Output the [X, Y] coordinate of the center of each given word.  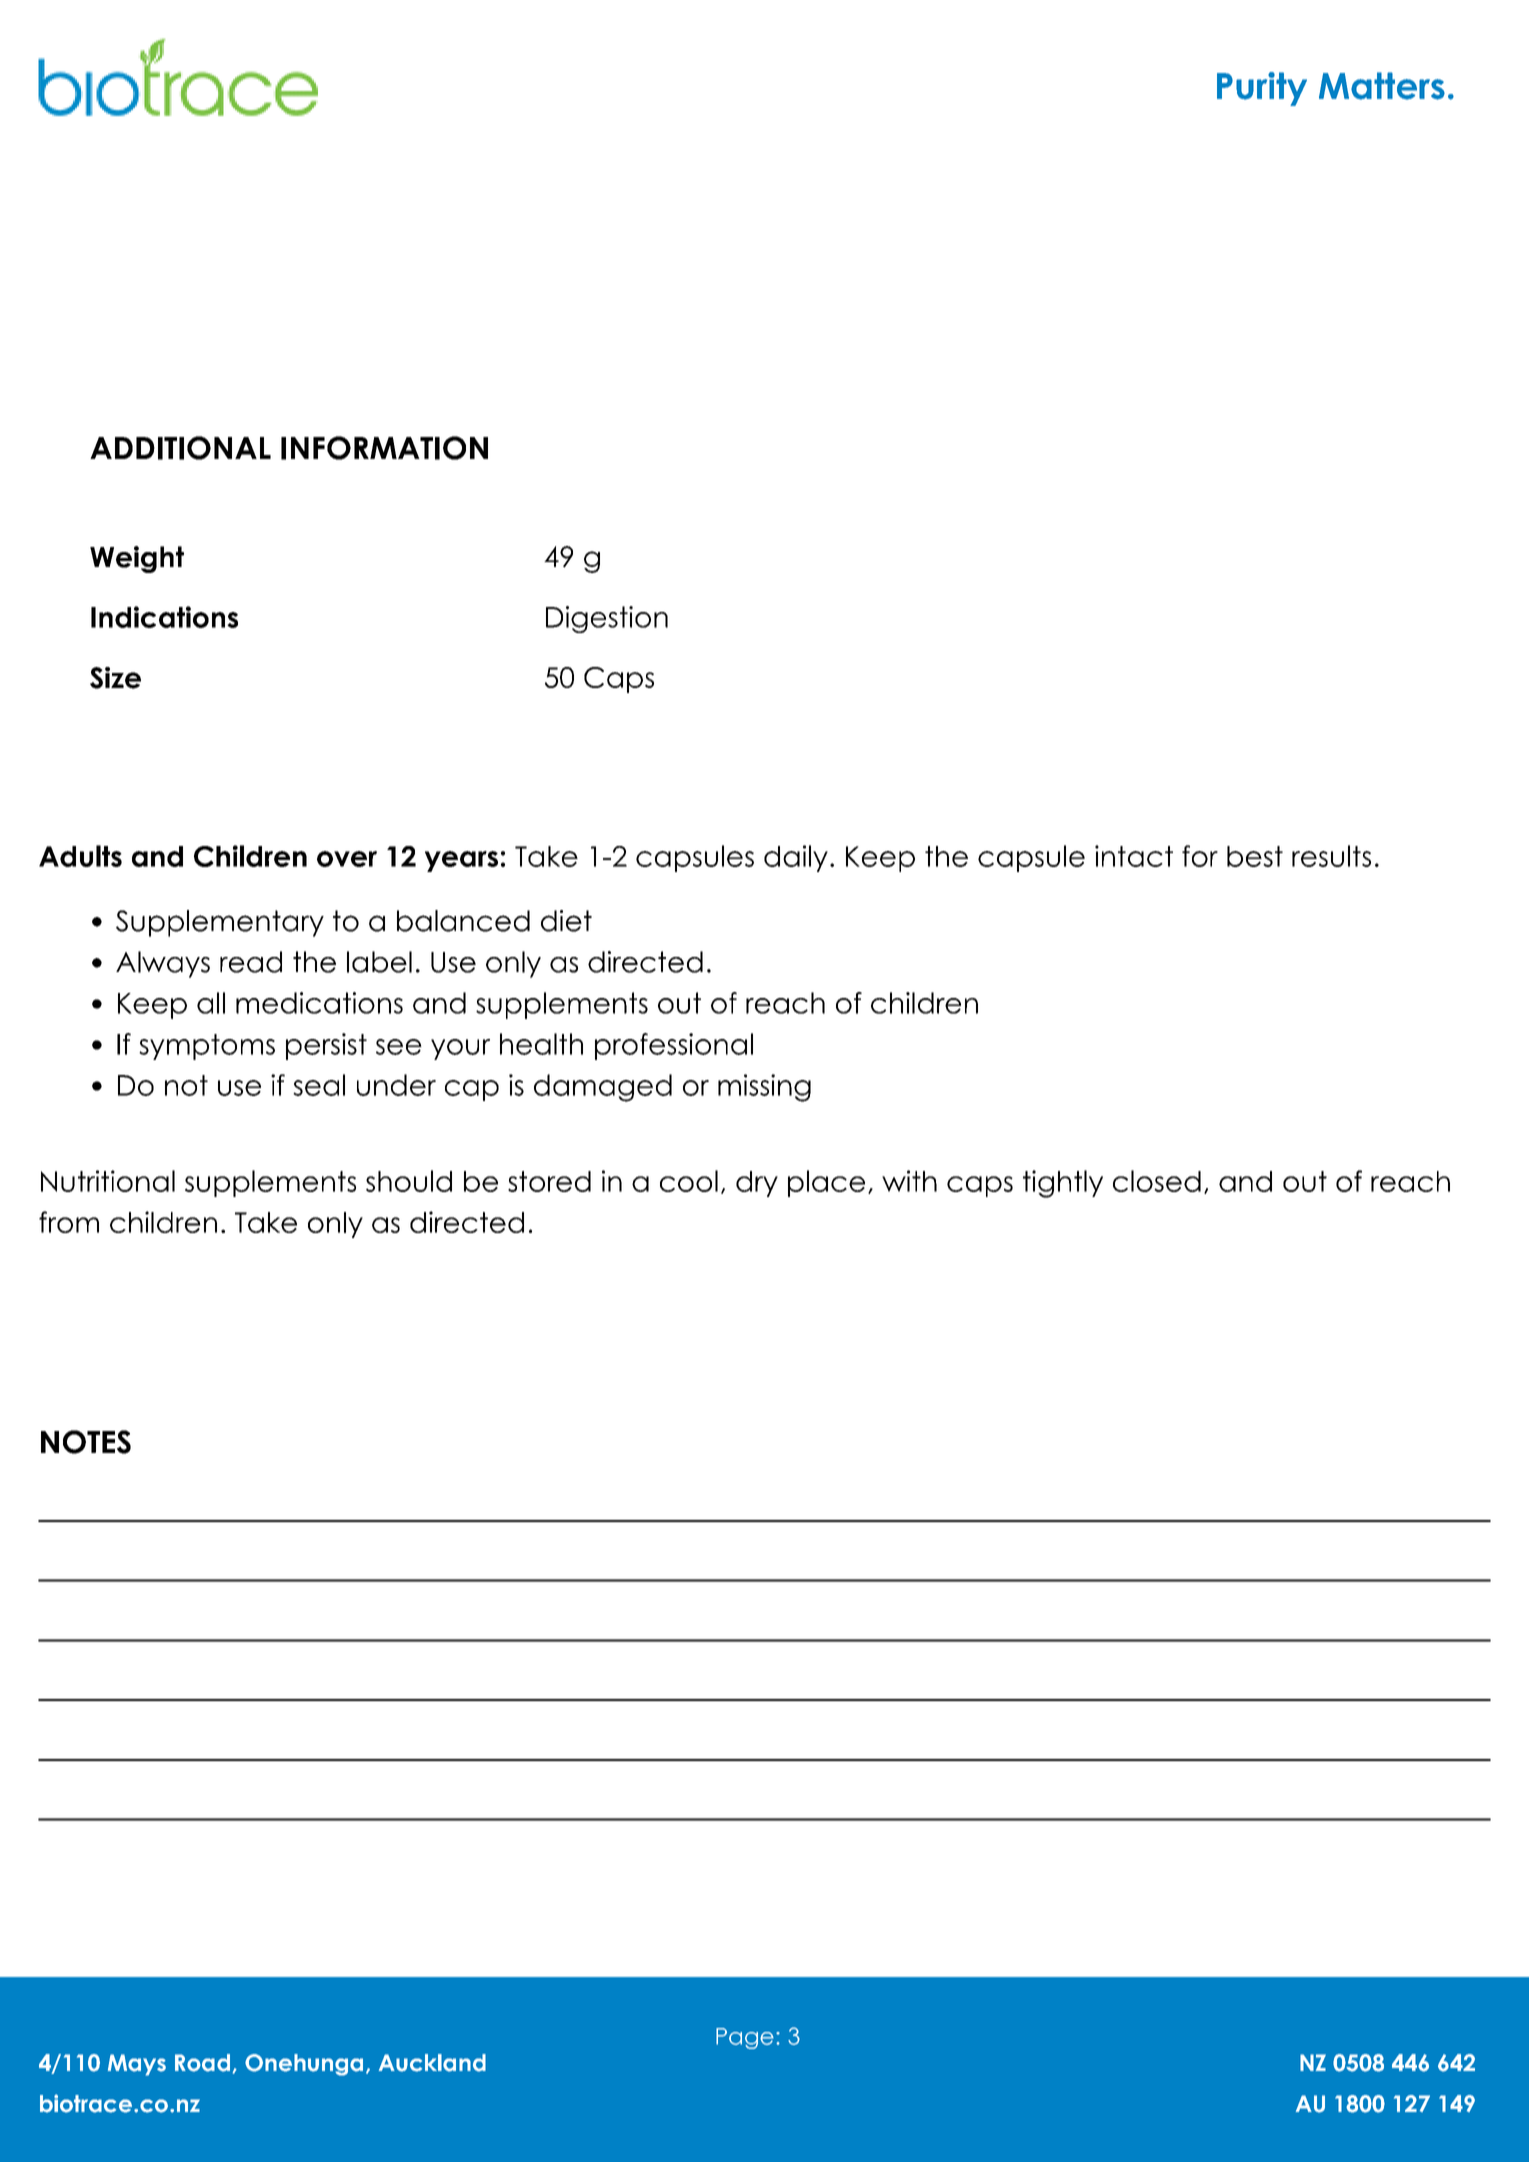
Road [202, 2063]
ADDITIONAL [180, 448]
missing [764, 1088]
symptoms [207, 1047]
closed [1157, 1181]
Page [745, 2038]
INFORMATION [384, 448]
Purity [1262, 89]
